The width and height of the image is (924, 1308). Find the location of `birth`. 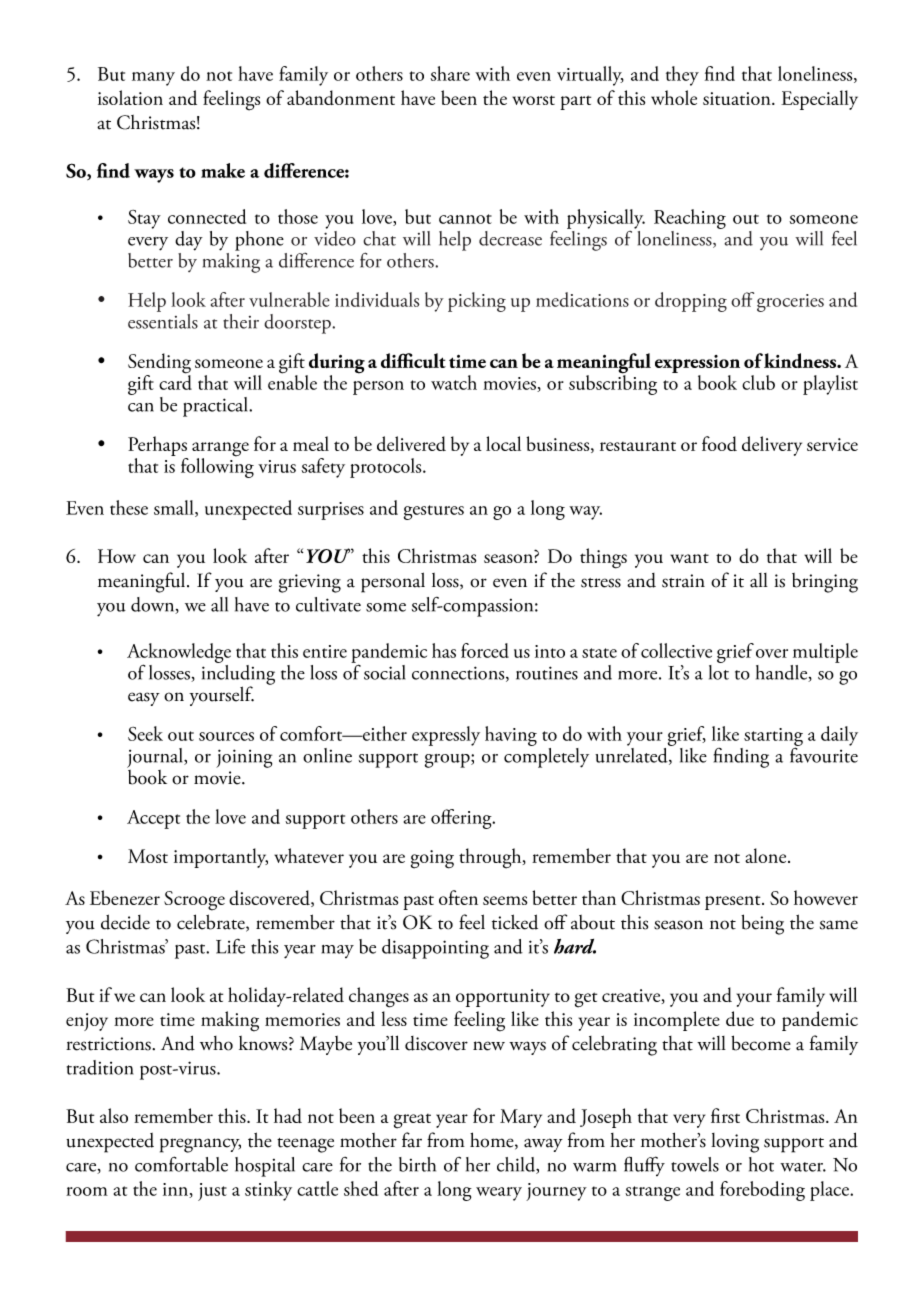

birth is located at coordinates (417, 1164).
